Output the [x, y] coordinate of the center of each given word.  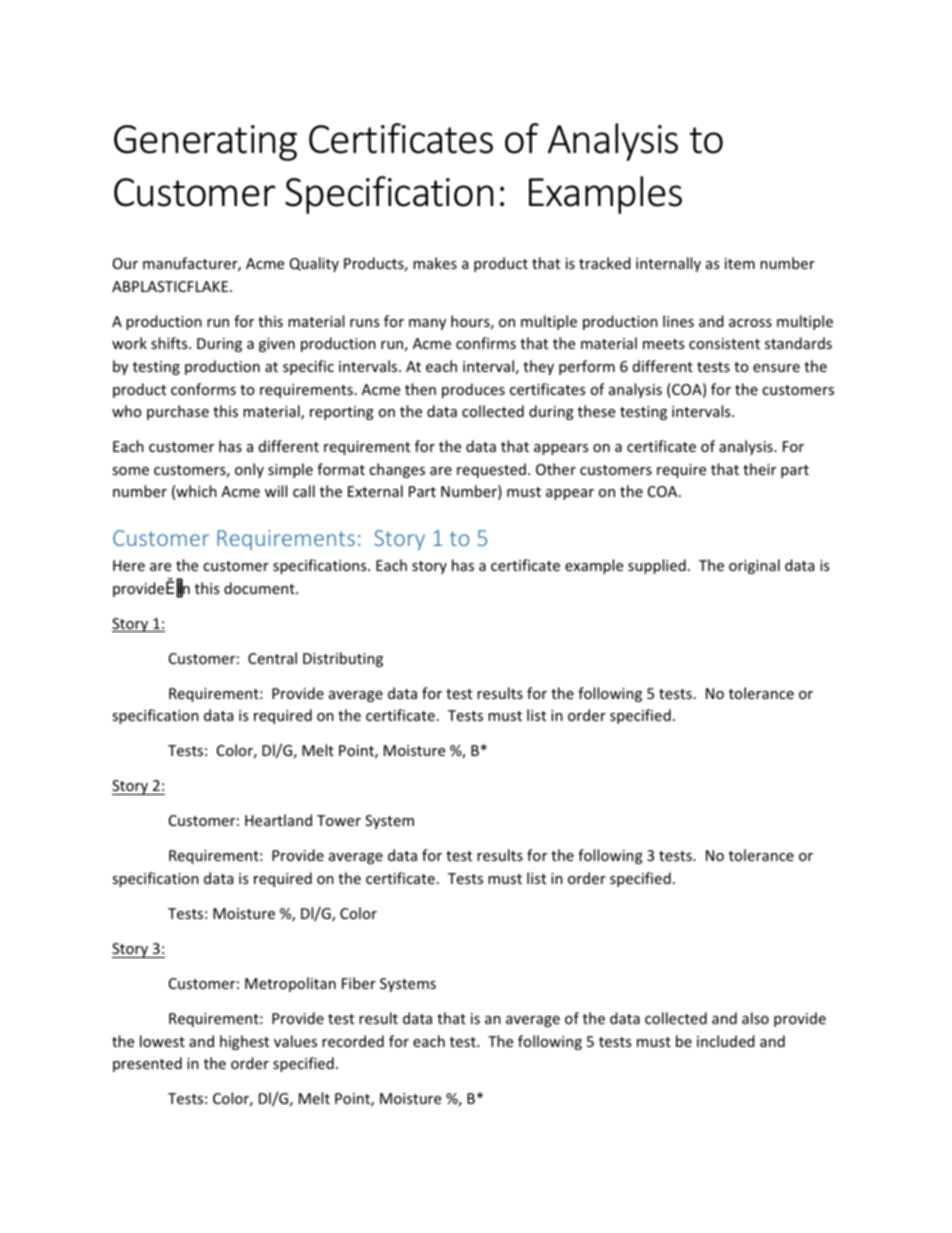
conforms [203, 389]
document [260, 588]
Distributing [343, 659]
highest [244, 1042]
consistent [724, 343]
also [755, 1018]
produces [473, 390]
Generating [205, 143]
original [754, 566]
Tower [339, 820]
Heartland [278, 820]
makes [435, 263]
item [740, 263]
